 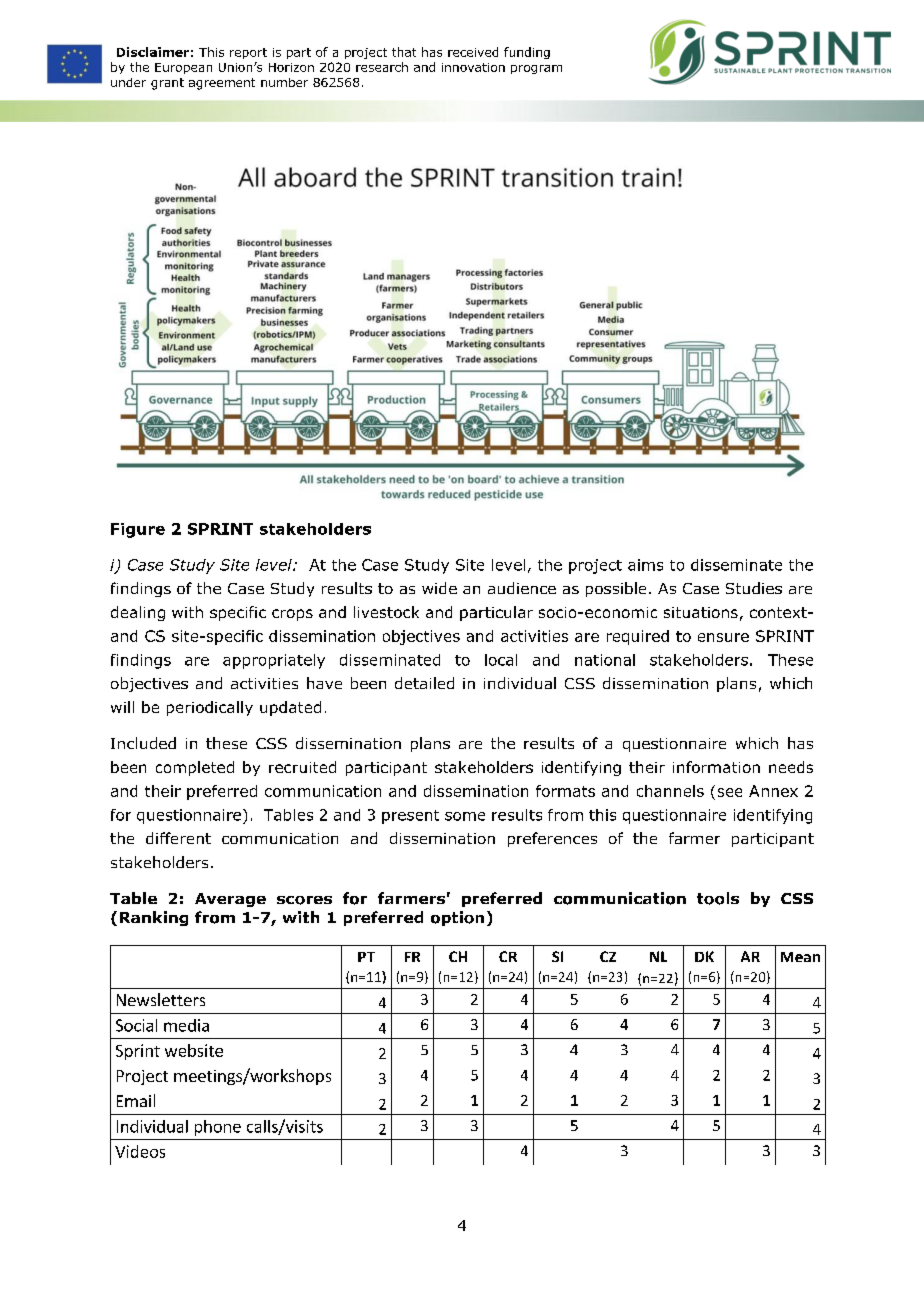 I want to click on innovation, so click(x=473, y=67).
